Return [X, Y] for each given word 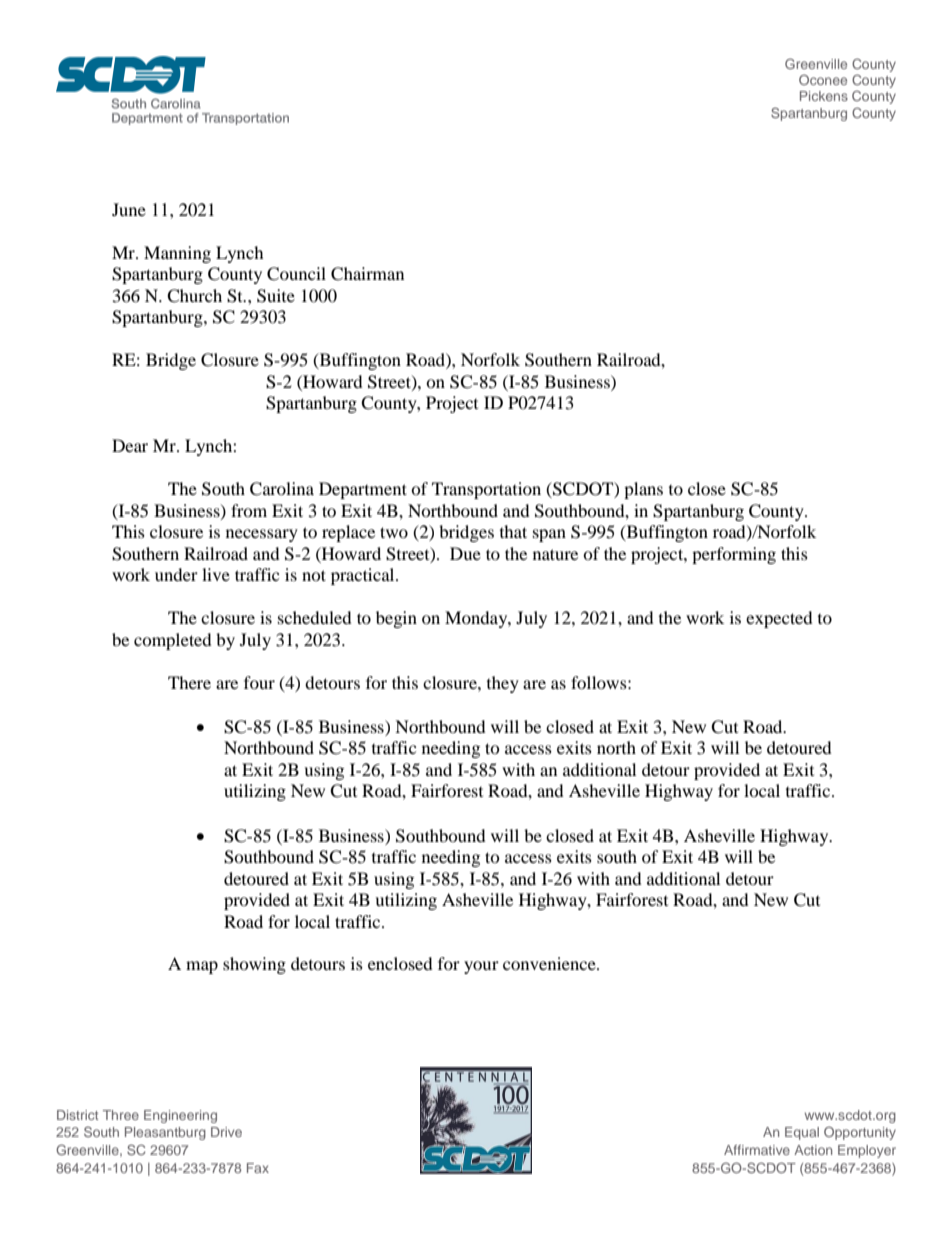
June [129, 209]
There [189, 682]
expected [779, 619]
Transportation [486, 490]
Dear [130, 445]
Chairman [367, 274]
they [503, 684]
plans [643, 490]
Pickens [824, 96]
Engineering [180, 1116]
